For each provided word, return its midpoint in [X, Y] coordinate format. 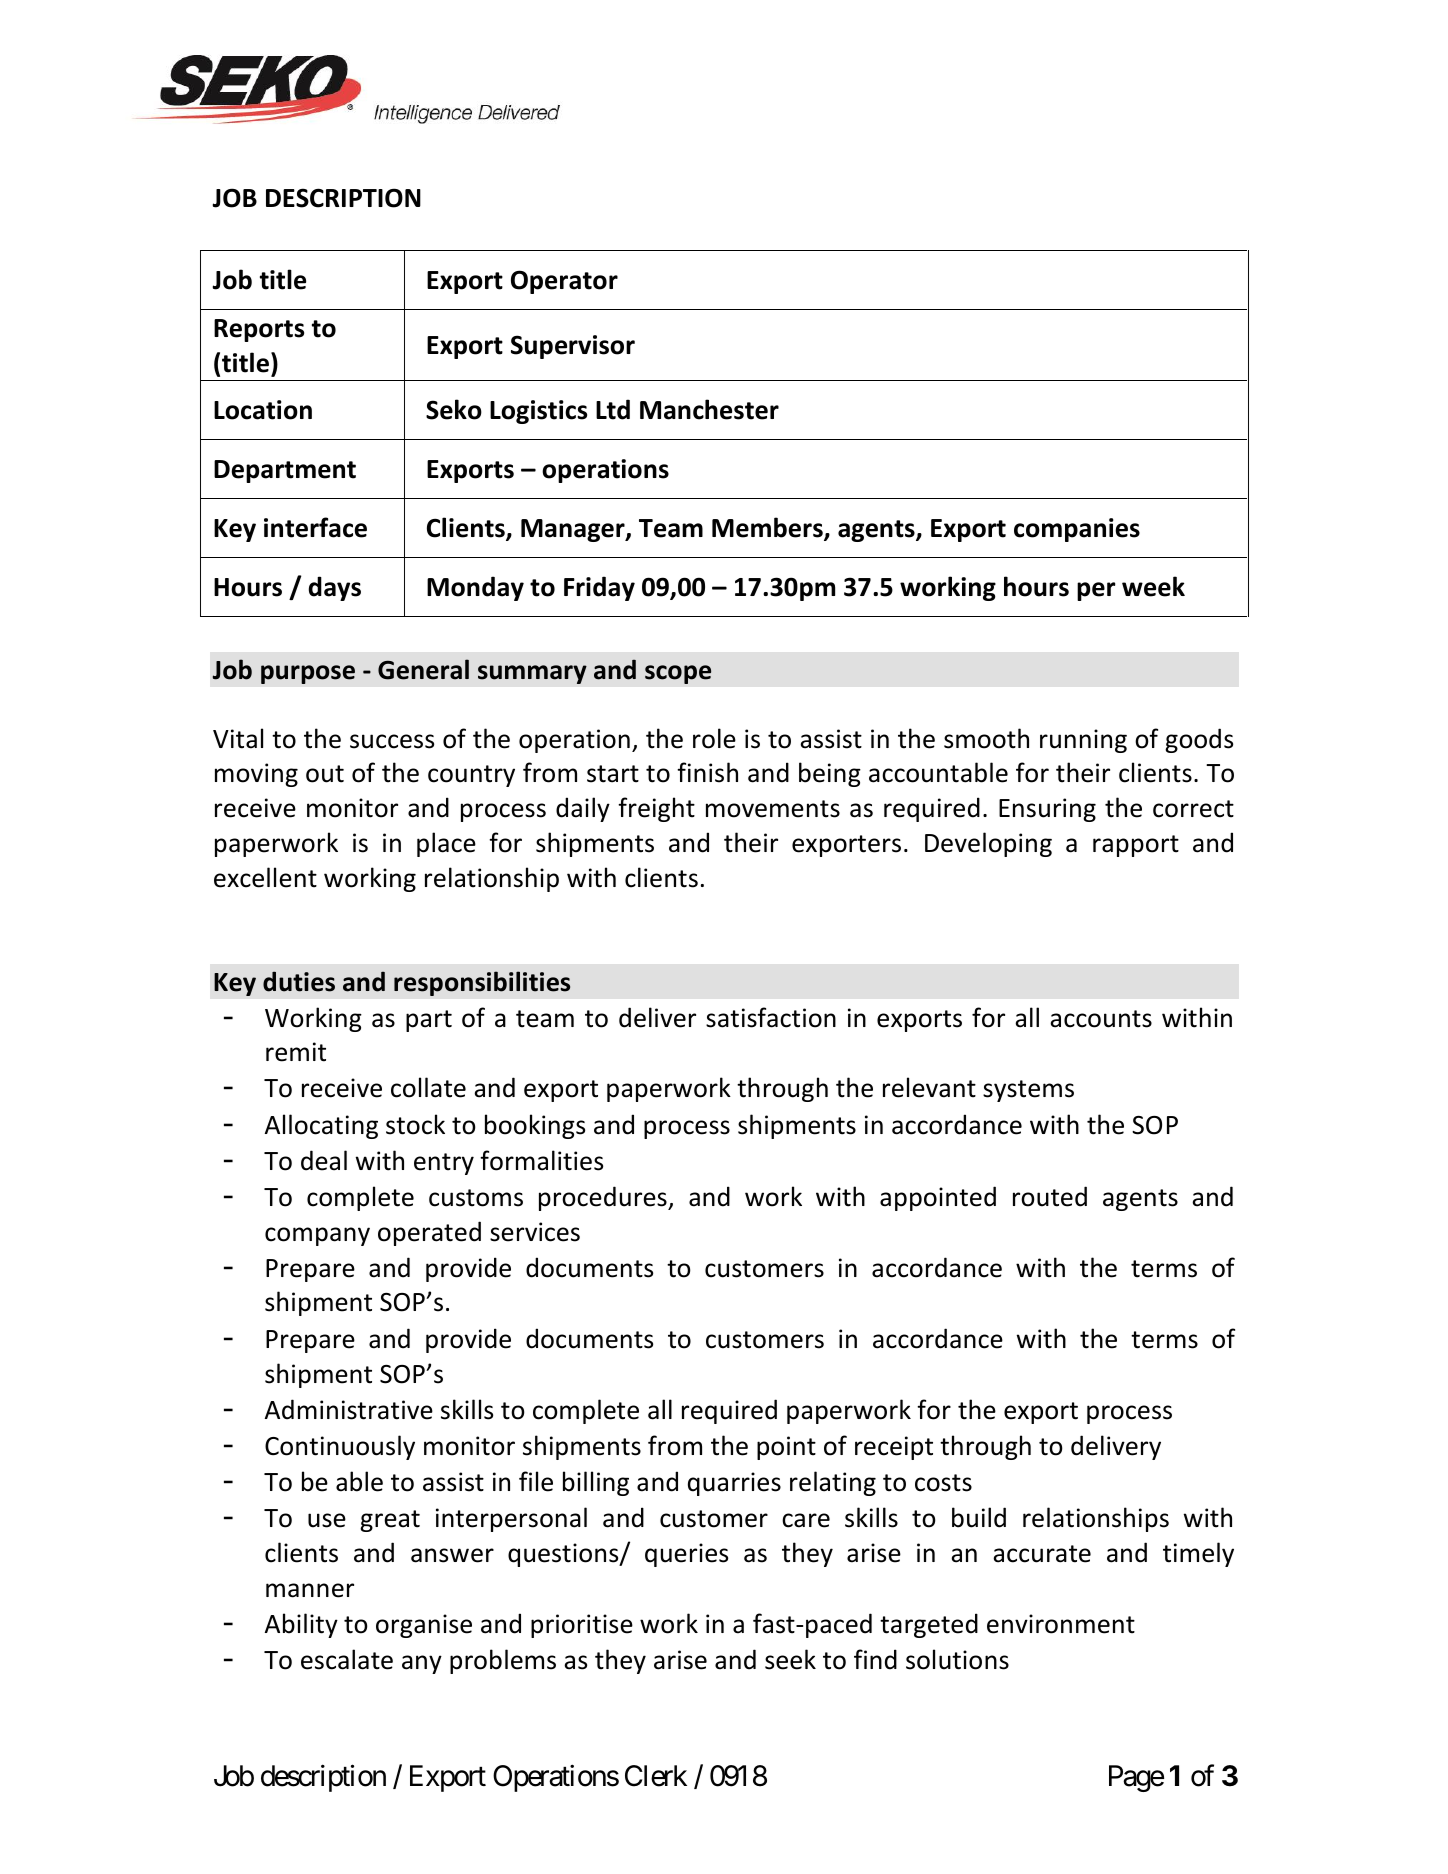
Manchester [709, 409]
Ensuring [1047, 810]
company [317, 1236]
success [392, 741]
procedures [604, 1198]
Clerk [656, 1776]
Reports [259, 330]
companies [1077, 530]
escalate [347, 1659]
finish [707, 772]
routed [1050, 1196]
